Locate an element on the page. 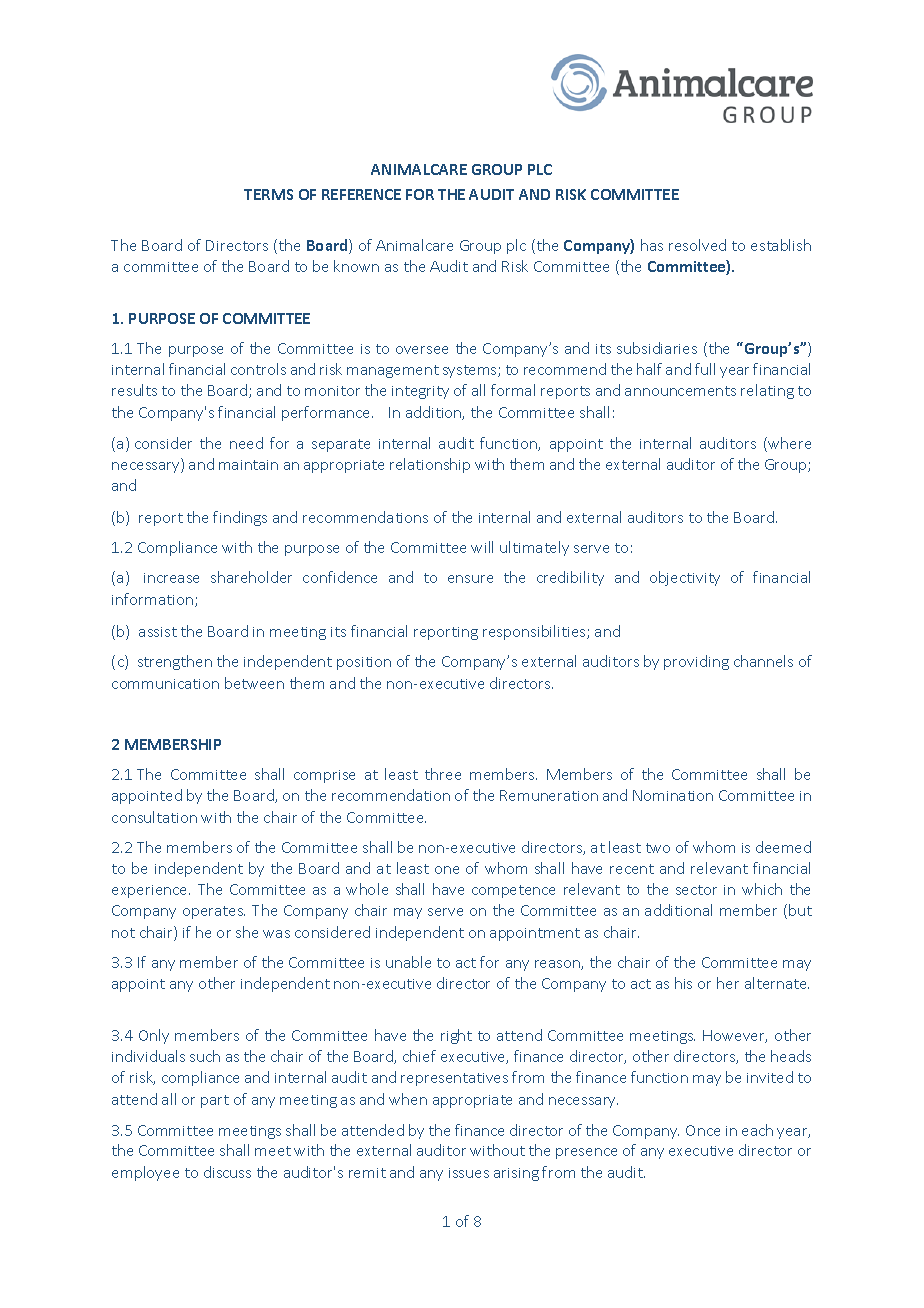 The image size is (924, 1308). discuss is located at coordinates (227, 1172).
